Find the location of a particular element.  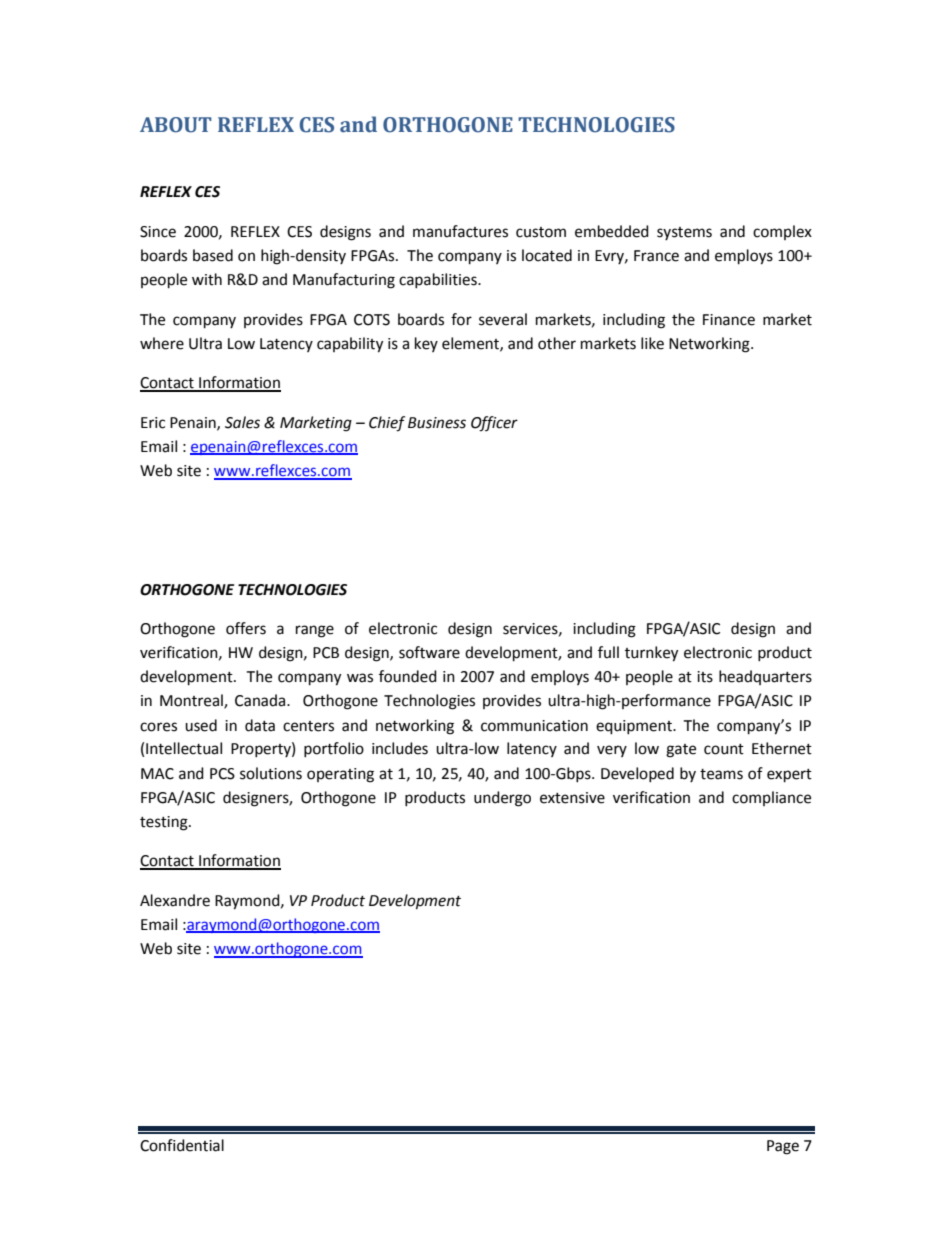

offers is located at coordinates (246, 628).
